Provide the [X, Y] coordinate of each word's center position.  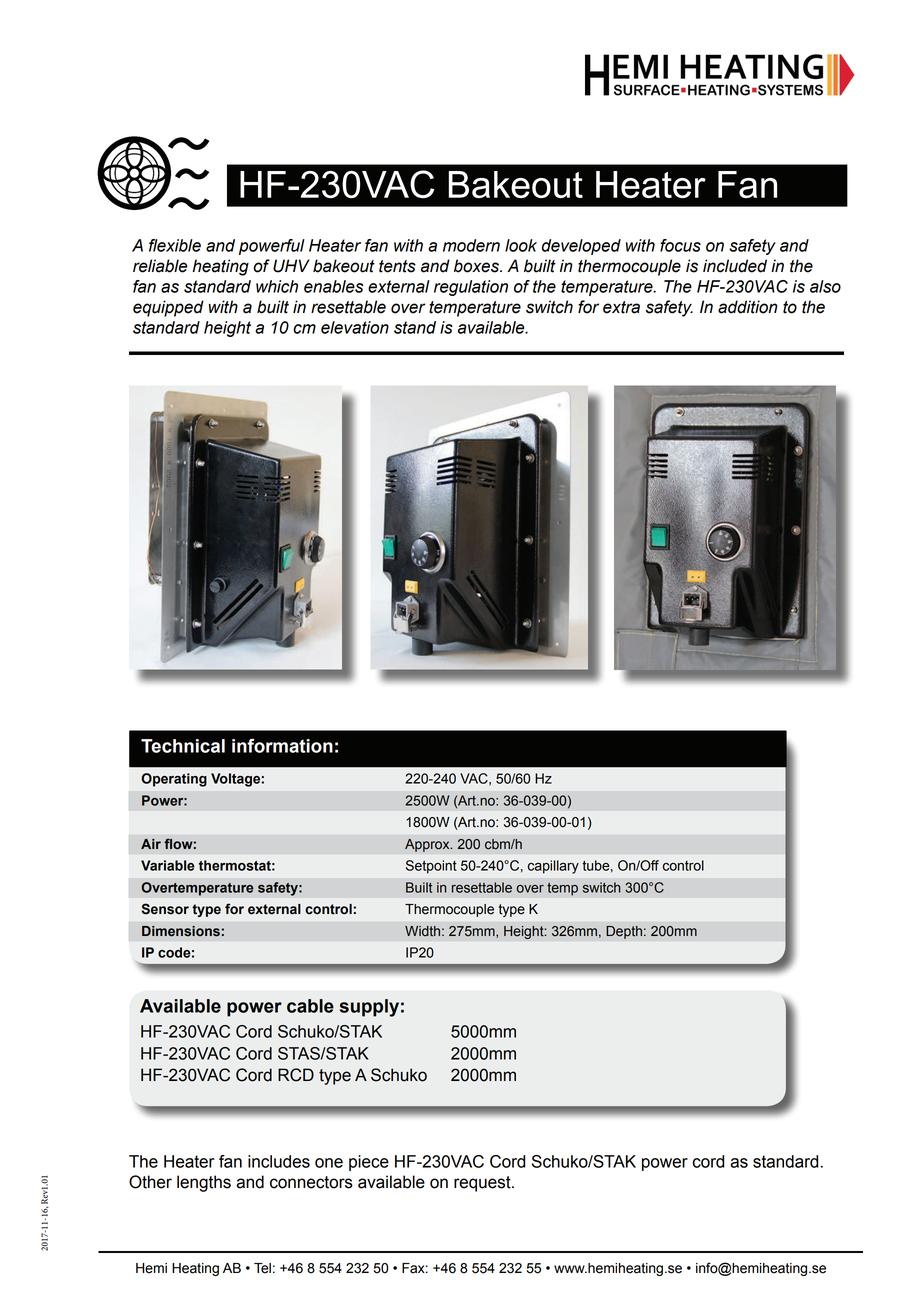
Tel [262, 1268]
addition [748, 307]
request [483, 1184]
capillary [553, 867]
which [277, 286]
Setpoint [431, 867]
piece [369, 1163]
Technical [183, 746]
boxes [478, 266]
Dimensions [181, 931]
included [735, 266]
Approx [428, 845]
